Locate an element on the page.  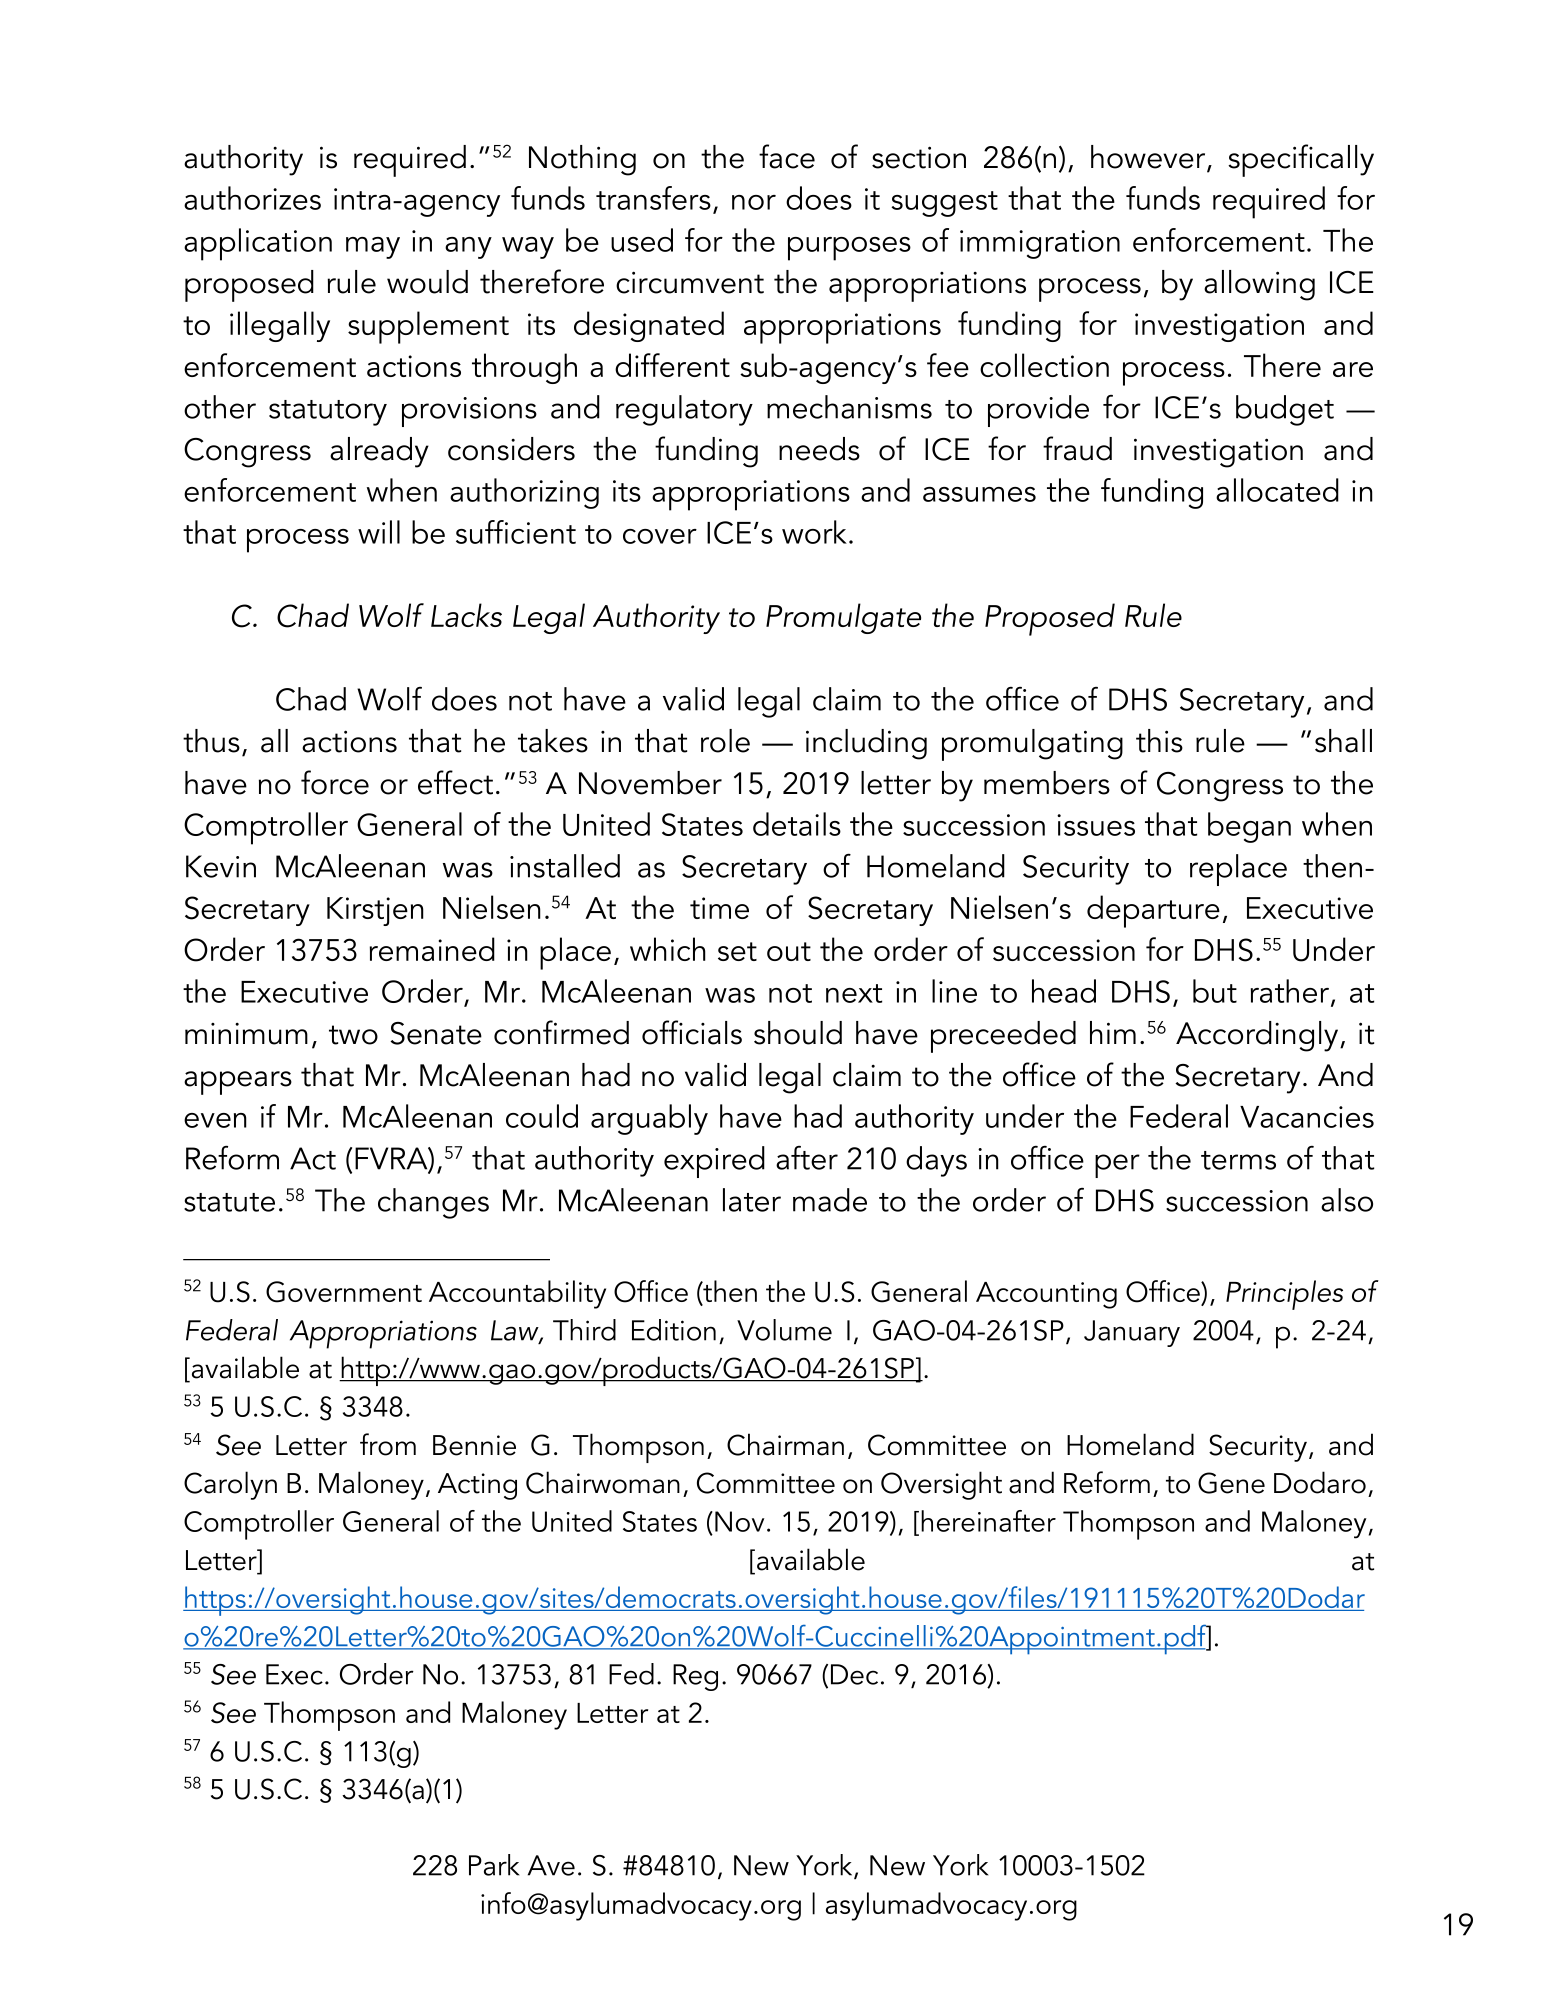
this is located at coordinates (1159, 741).
